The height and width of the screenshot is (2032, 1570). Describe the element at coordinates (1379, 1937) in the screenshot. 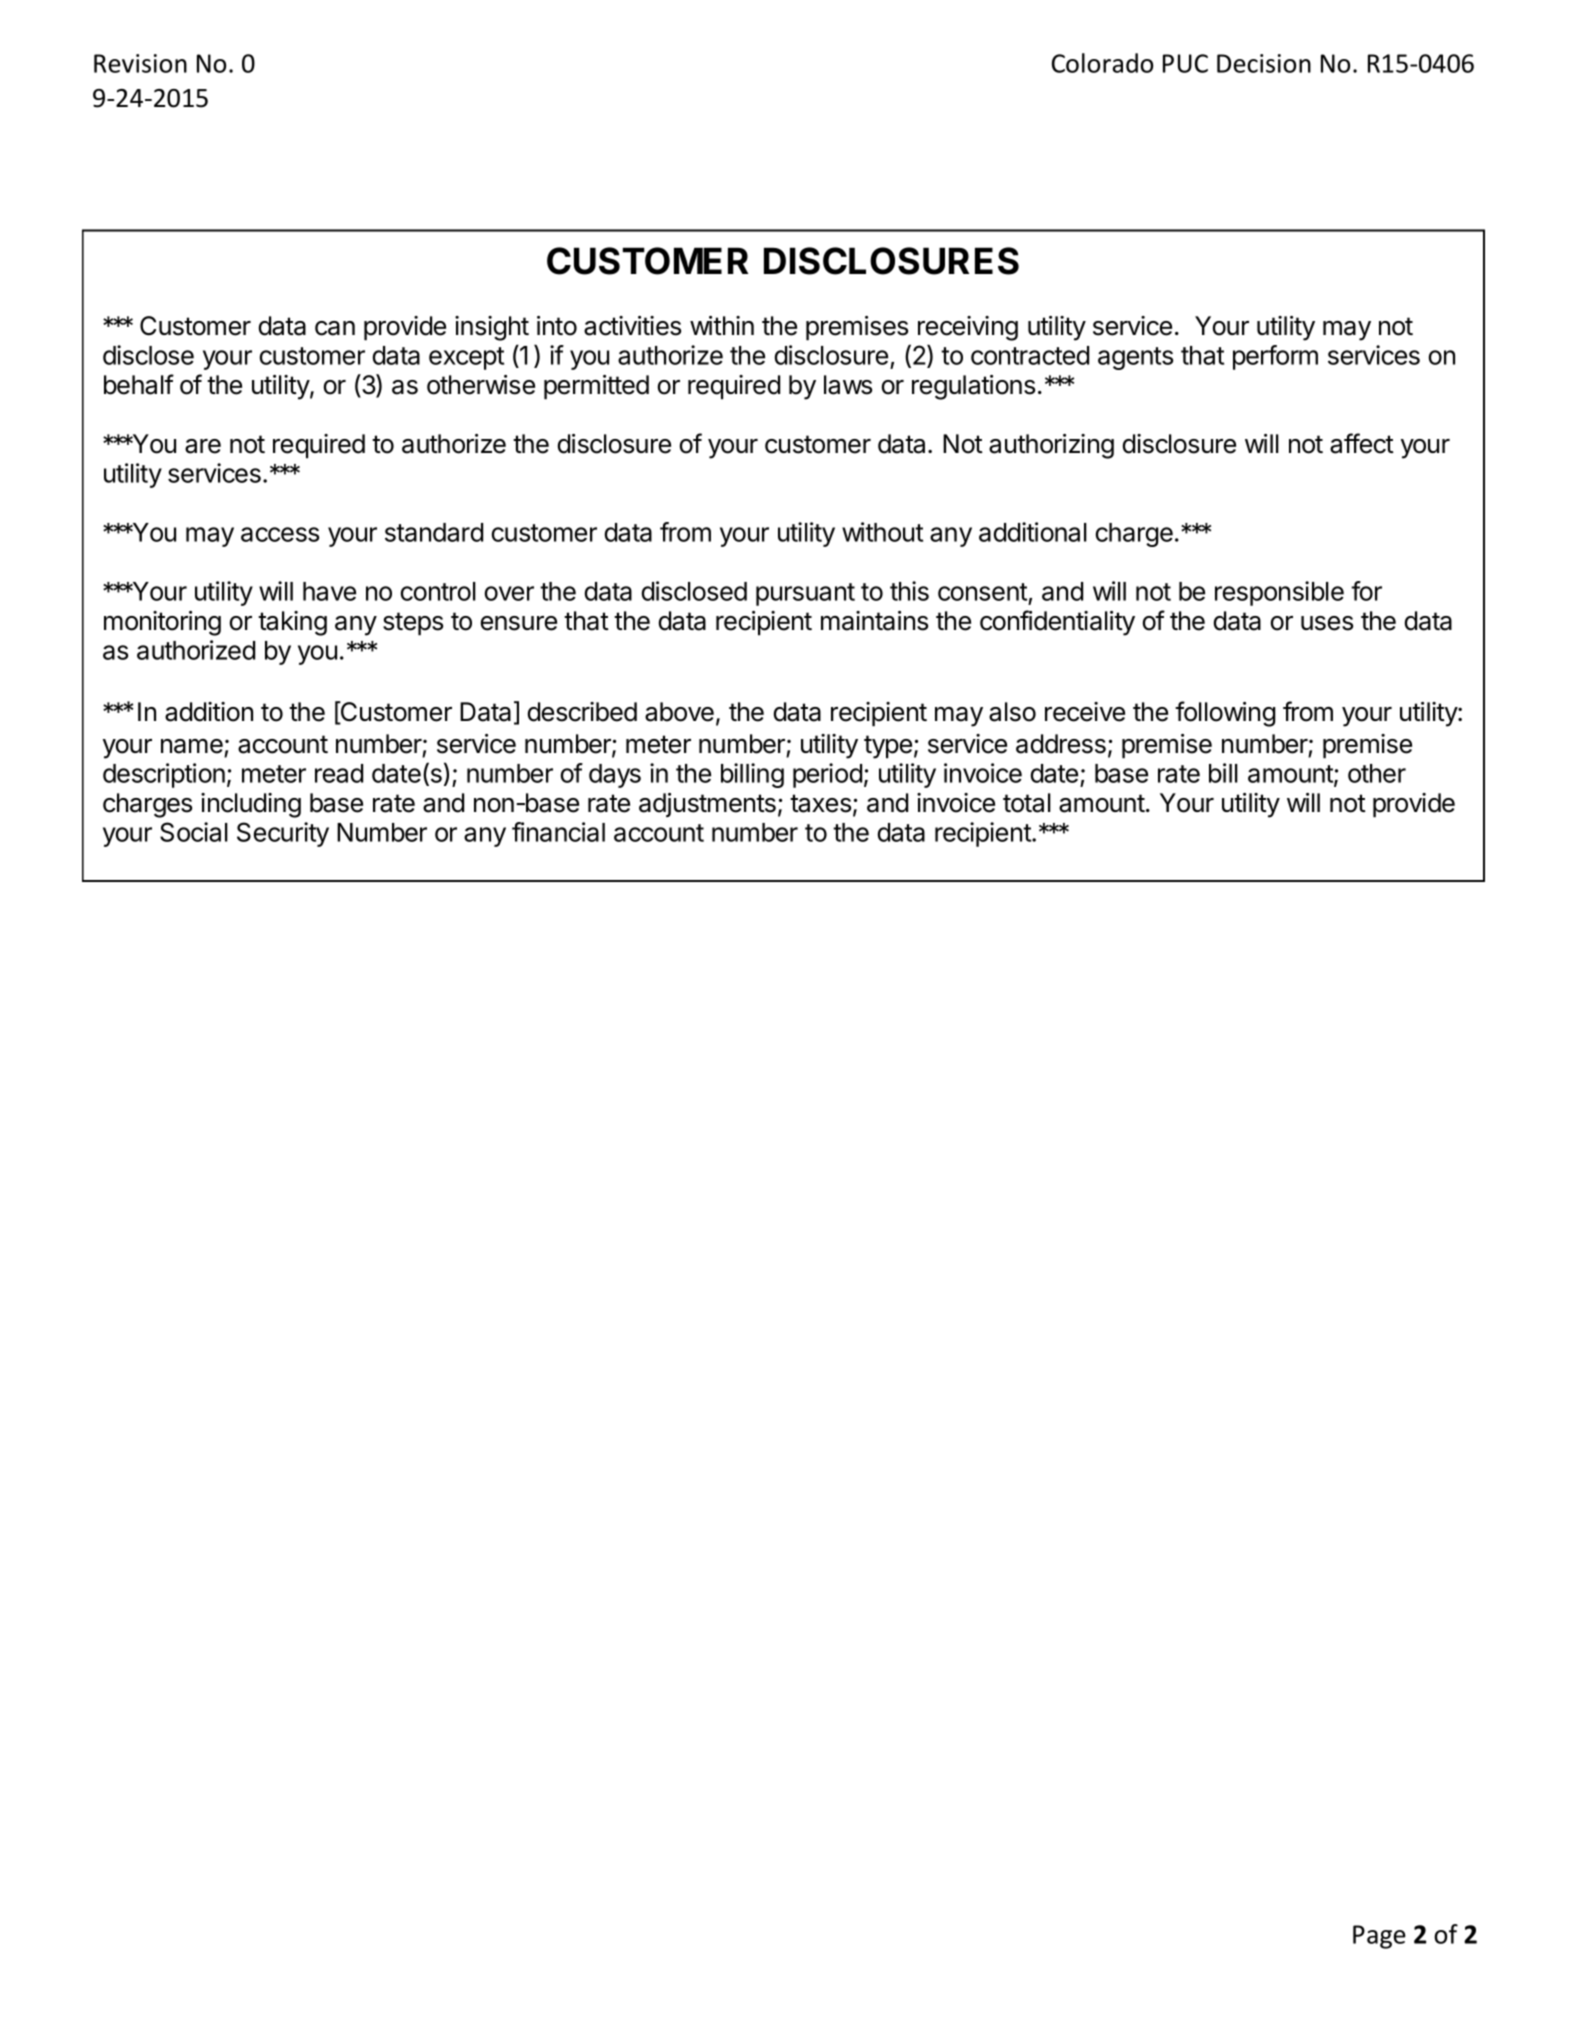

I see `Page` at that location.
